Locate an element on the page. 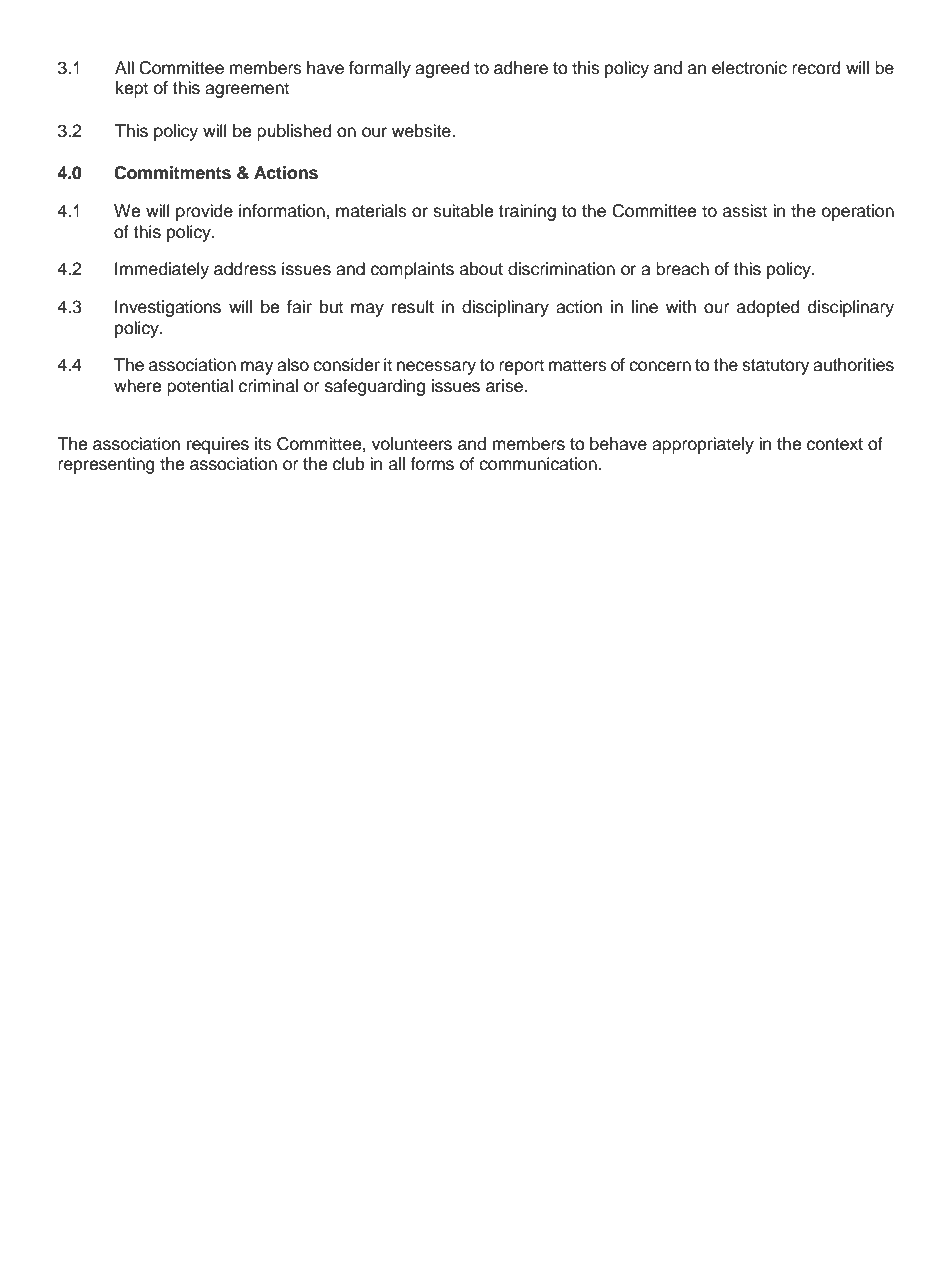 This document has width=952, height=1261. Investigations is located at coordinates (168, 308).
